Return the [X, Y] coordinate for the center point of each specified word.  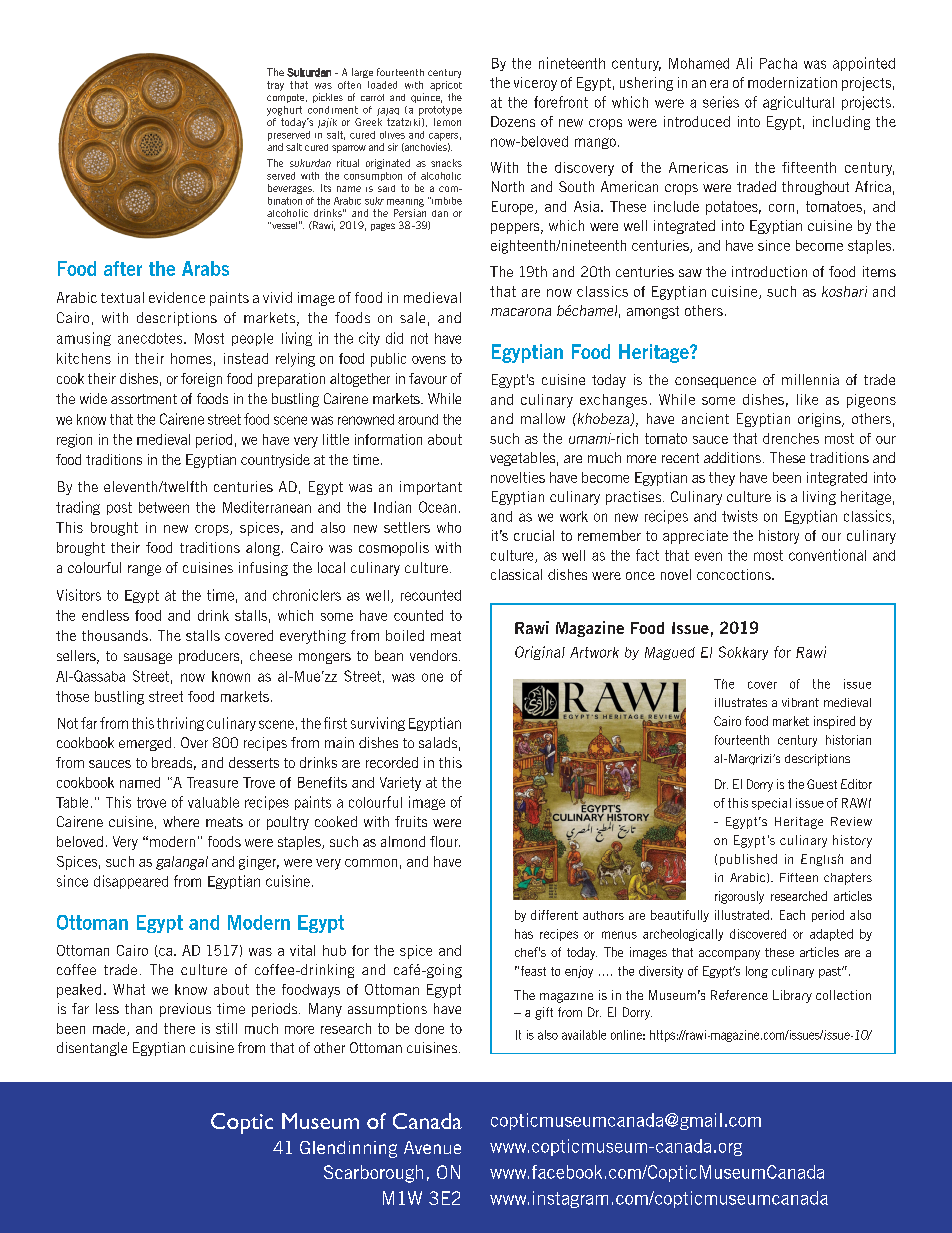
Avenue [432, 1147]
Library [792, 996]
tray [275, 86]
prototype [440, 111]
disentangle [92, 1049]
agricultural [798, 103]
